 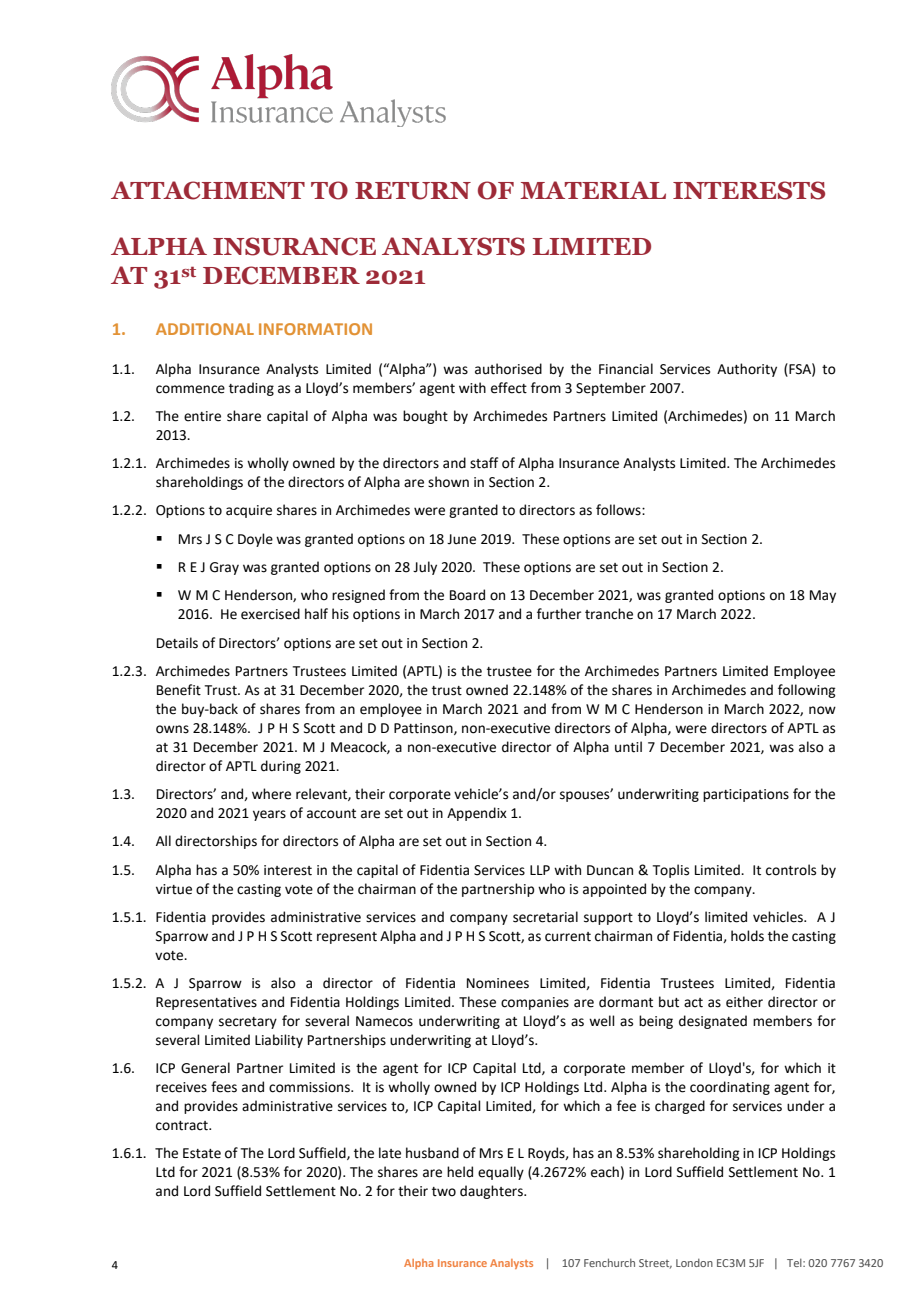 I want to click on daughters, so click(x=492, y=1192).
